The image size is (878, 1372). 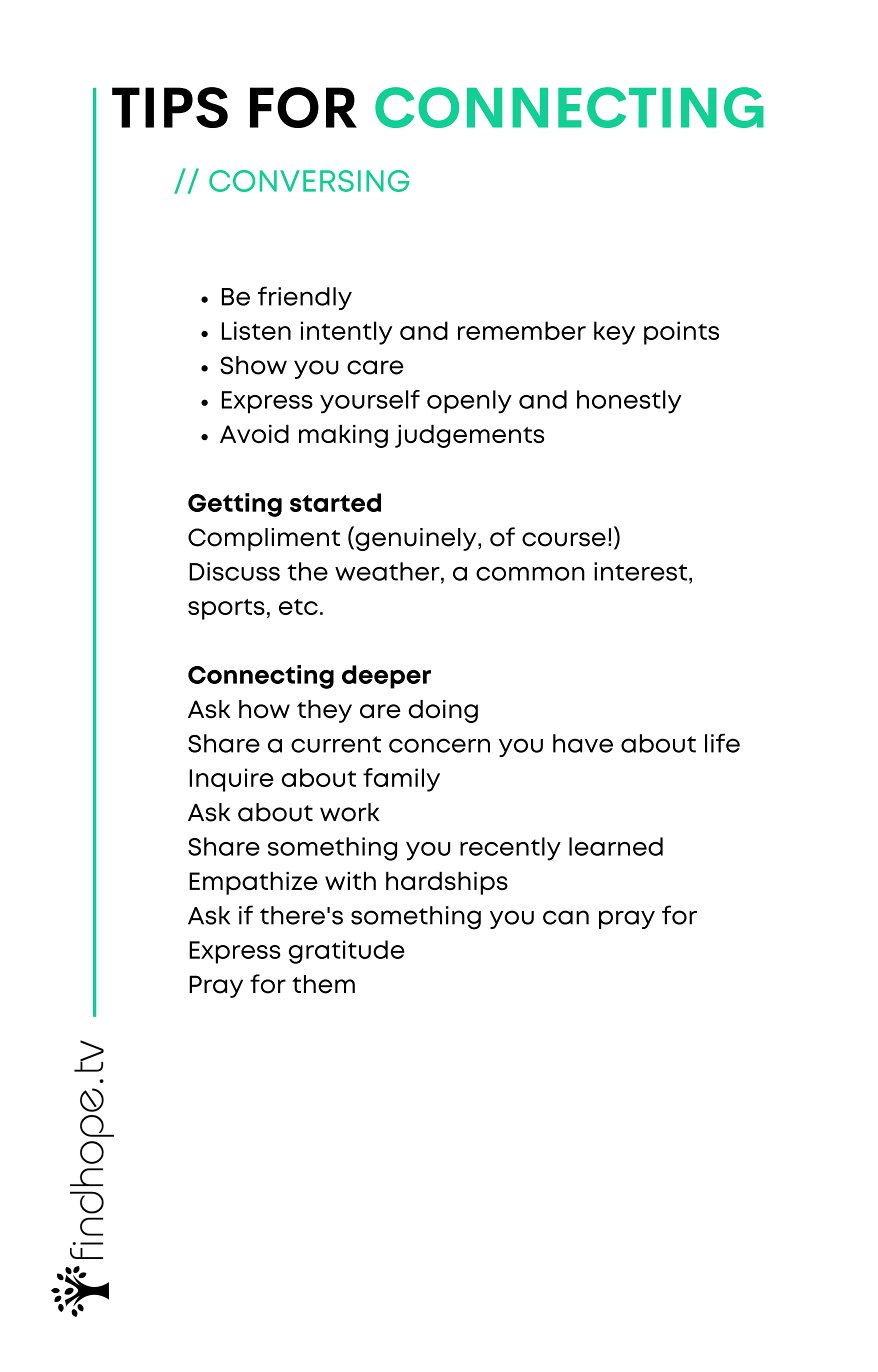 I want to click on points, so click(x=681, y=333).
